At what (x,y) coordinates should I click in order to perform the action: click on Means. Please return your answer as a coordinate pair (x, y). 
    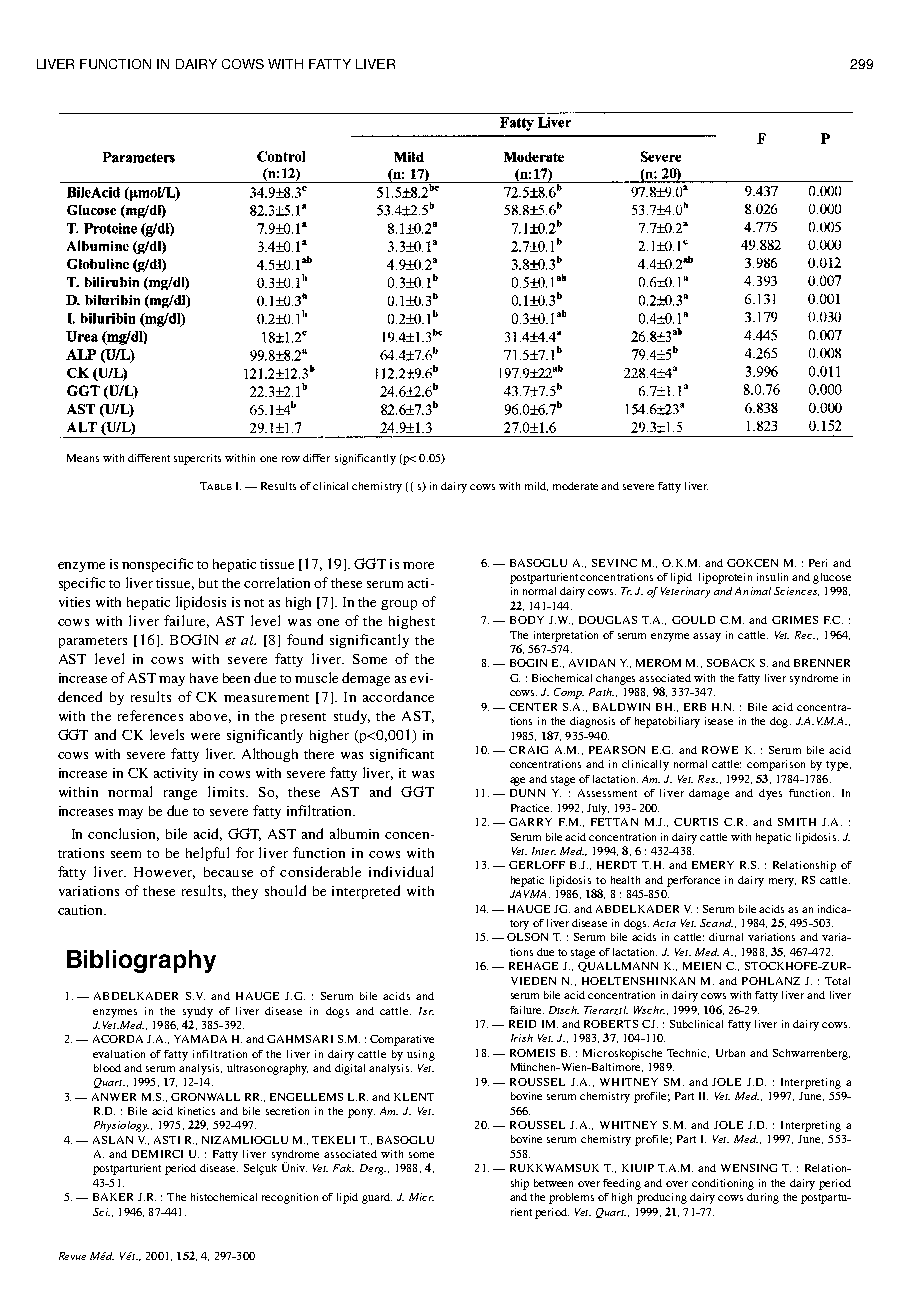
    Looking at the image, I should click on (83, 458).
